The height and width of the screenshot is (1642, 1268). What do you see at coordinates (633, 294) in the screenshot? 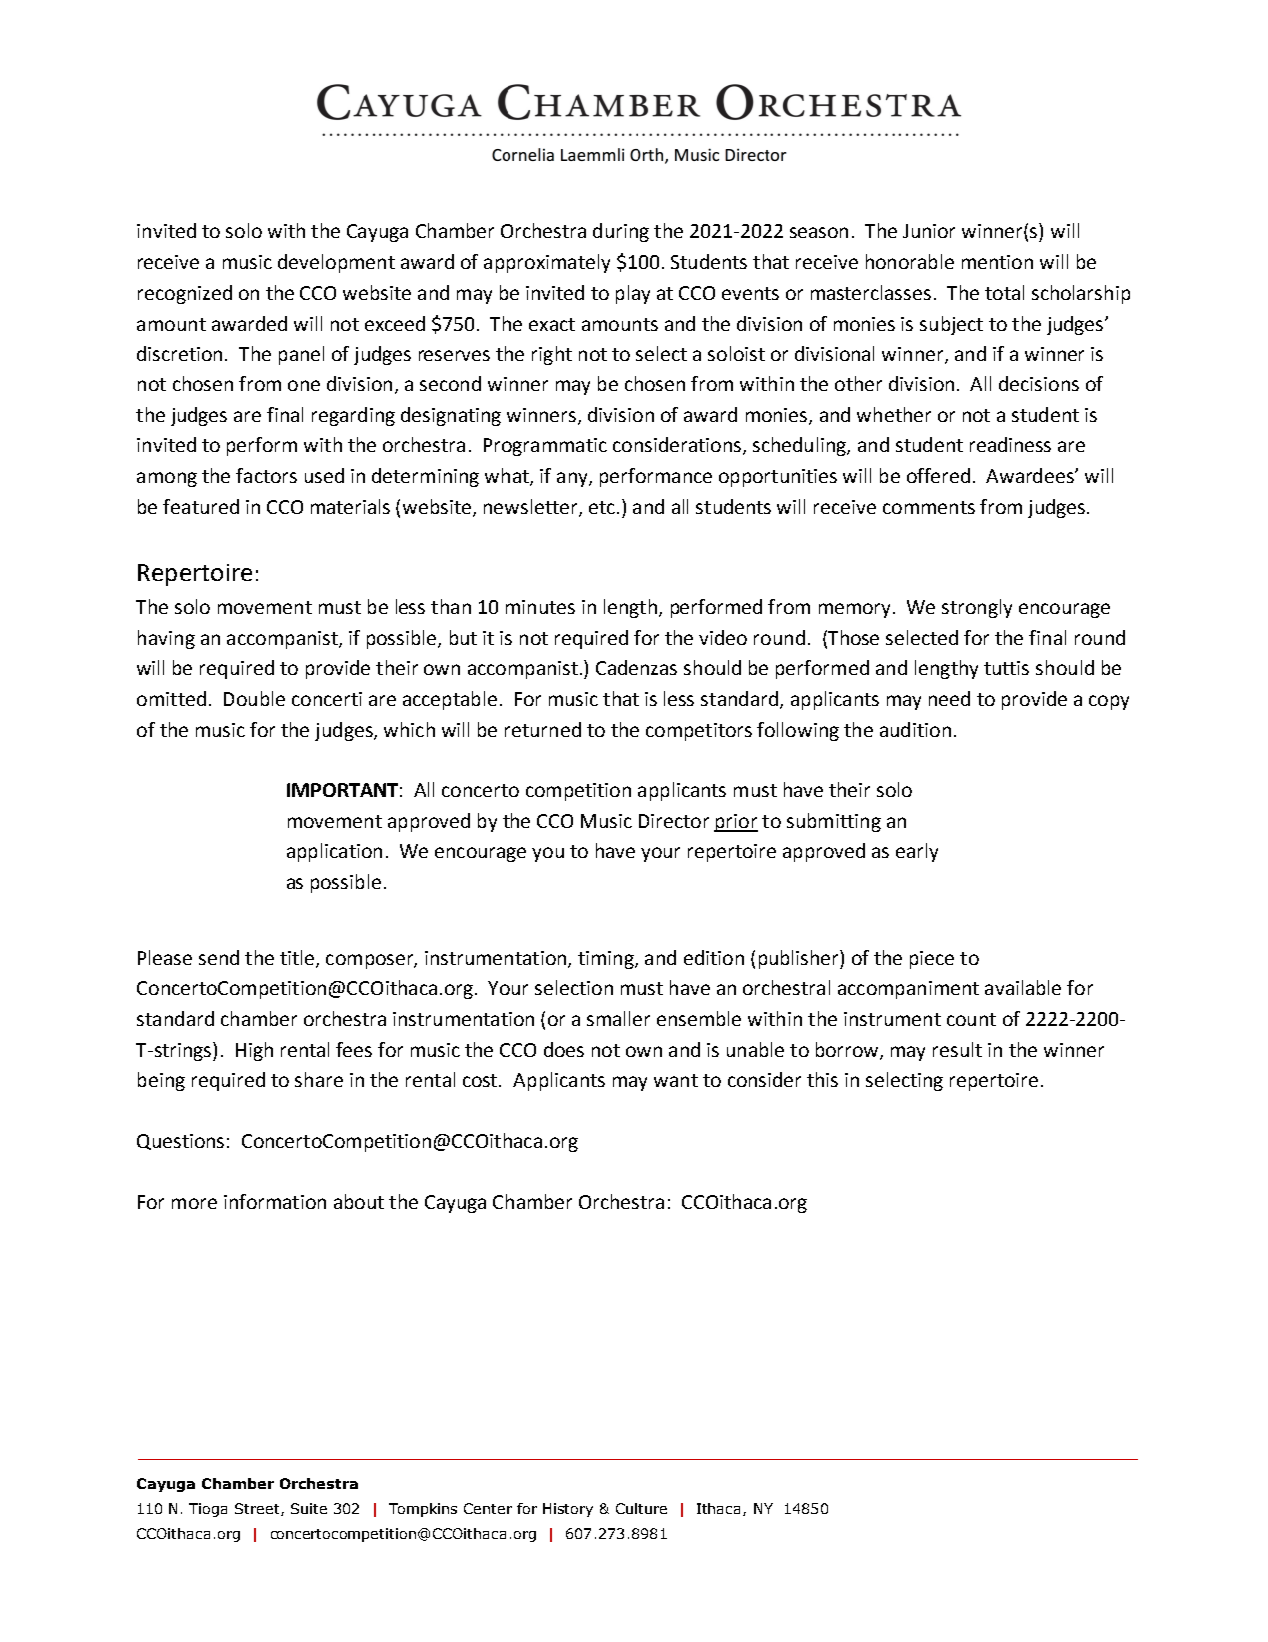
I see `play` at bounding box center [633, 294].
